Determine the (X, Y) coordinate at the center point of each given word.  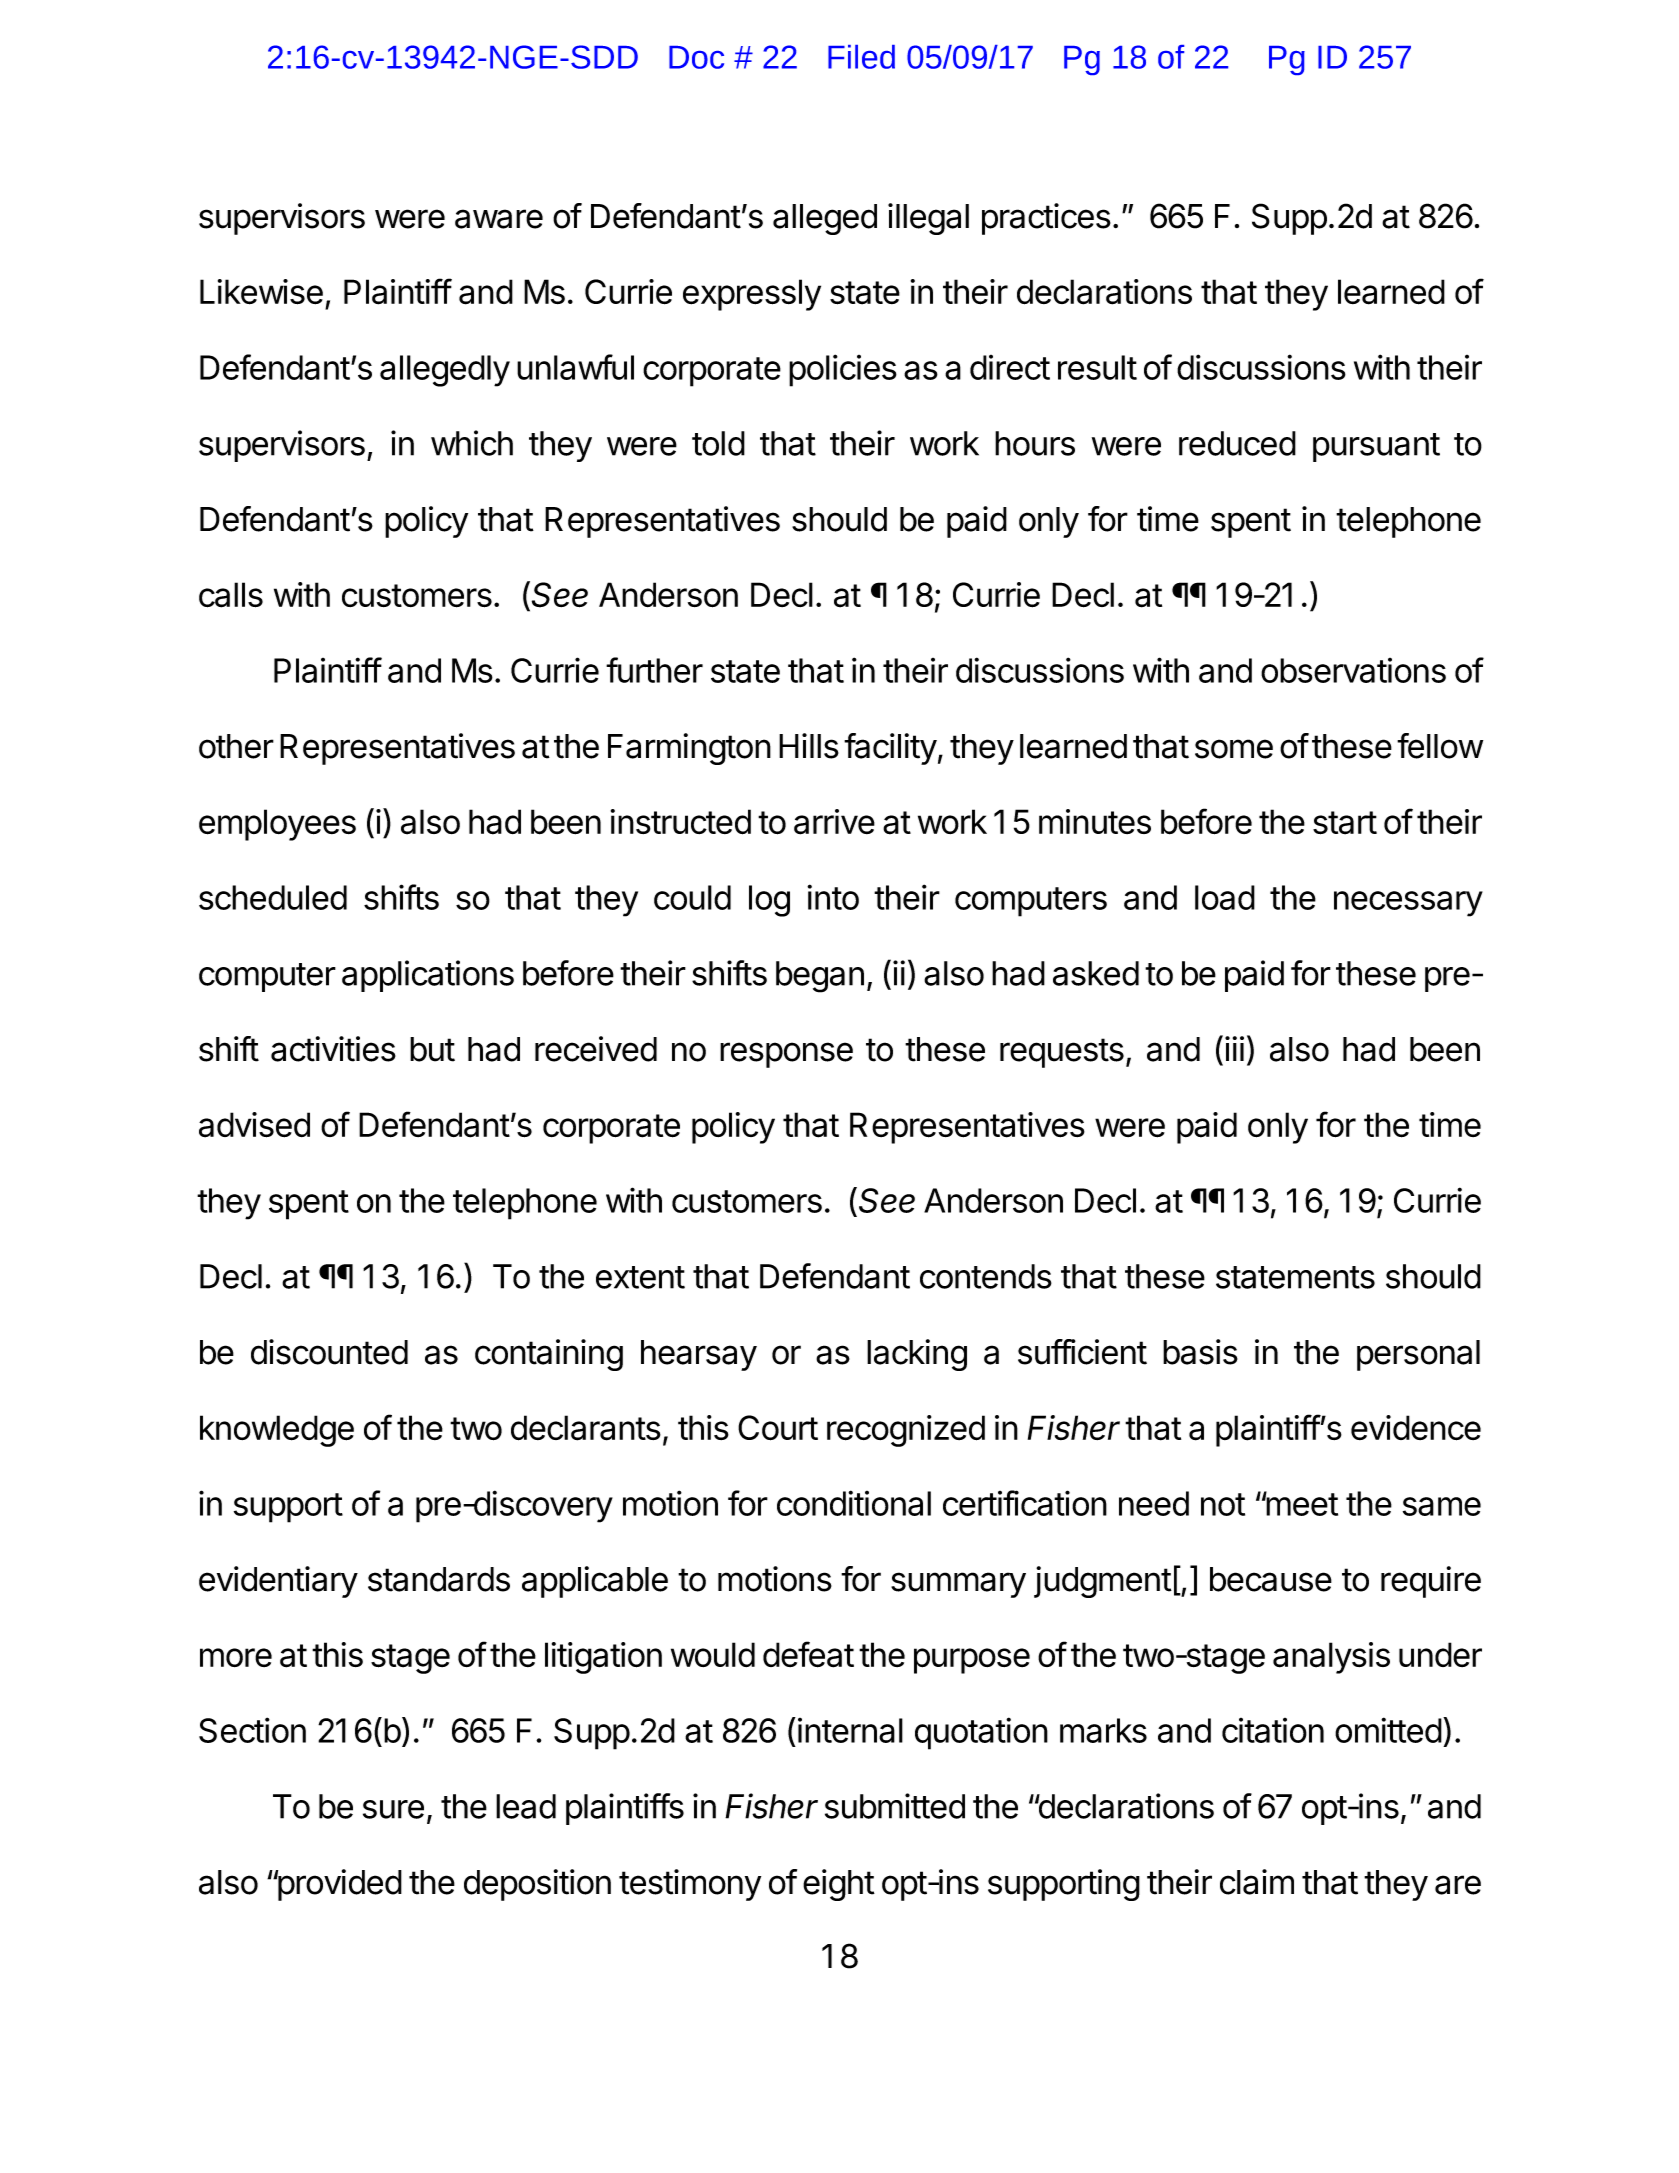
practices (1046, 219)
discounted (329, 1352)
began (820, 977)
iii (1234, 1048)
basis (1200, 1352)
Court (778, 1428)
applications (428, 976)
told (718, 443)
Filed (861, 57)
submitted (895, 1806)
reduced (1237, 443)
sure (393, 1809)
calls (231, 595)
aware (499, 219)
